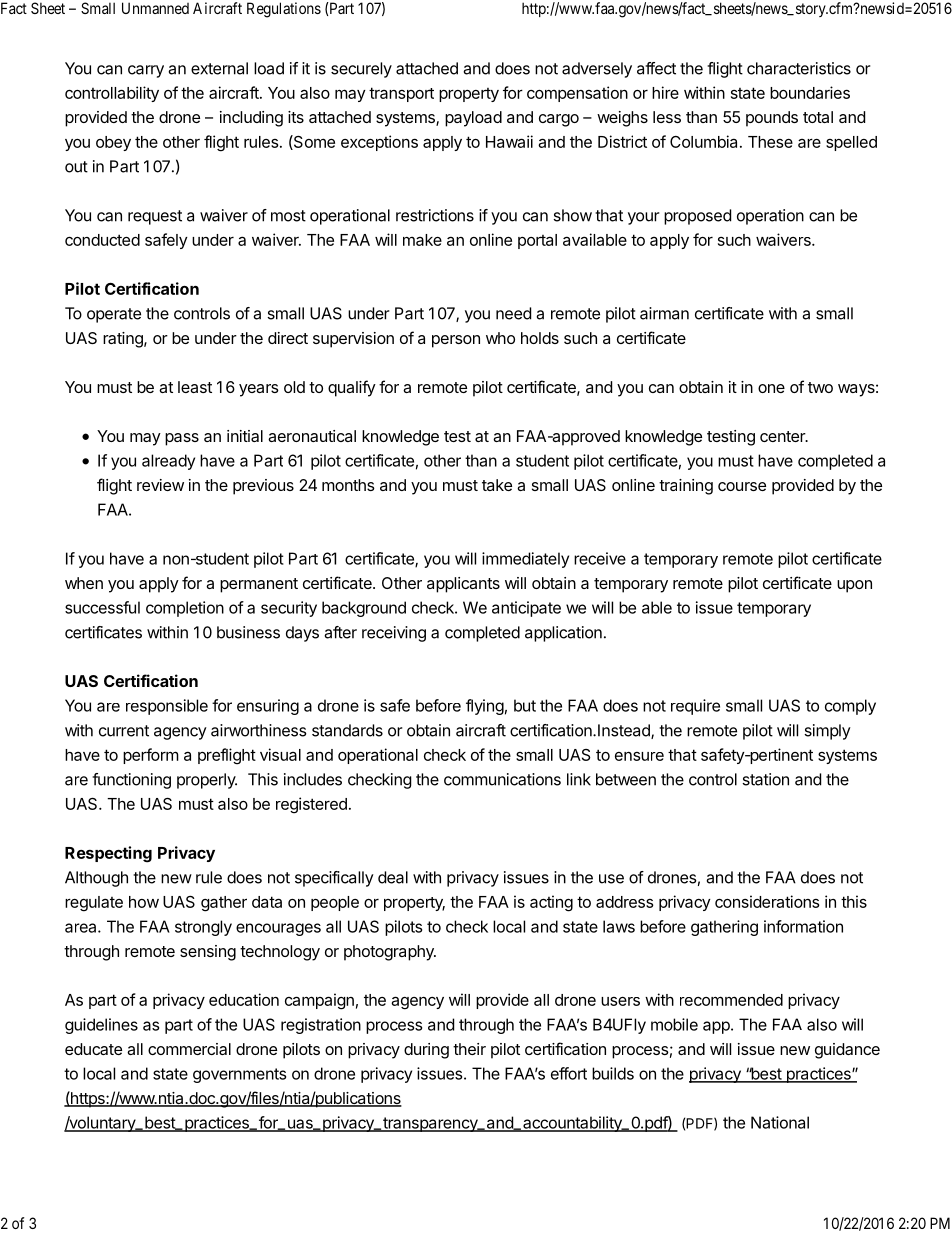 The image size is (952, 1233). Describe the element at coordinates (469, 1049) in the document. I see `their` at that location.
